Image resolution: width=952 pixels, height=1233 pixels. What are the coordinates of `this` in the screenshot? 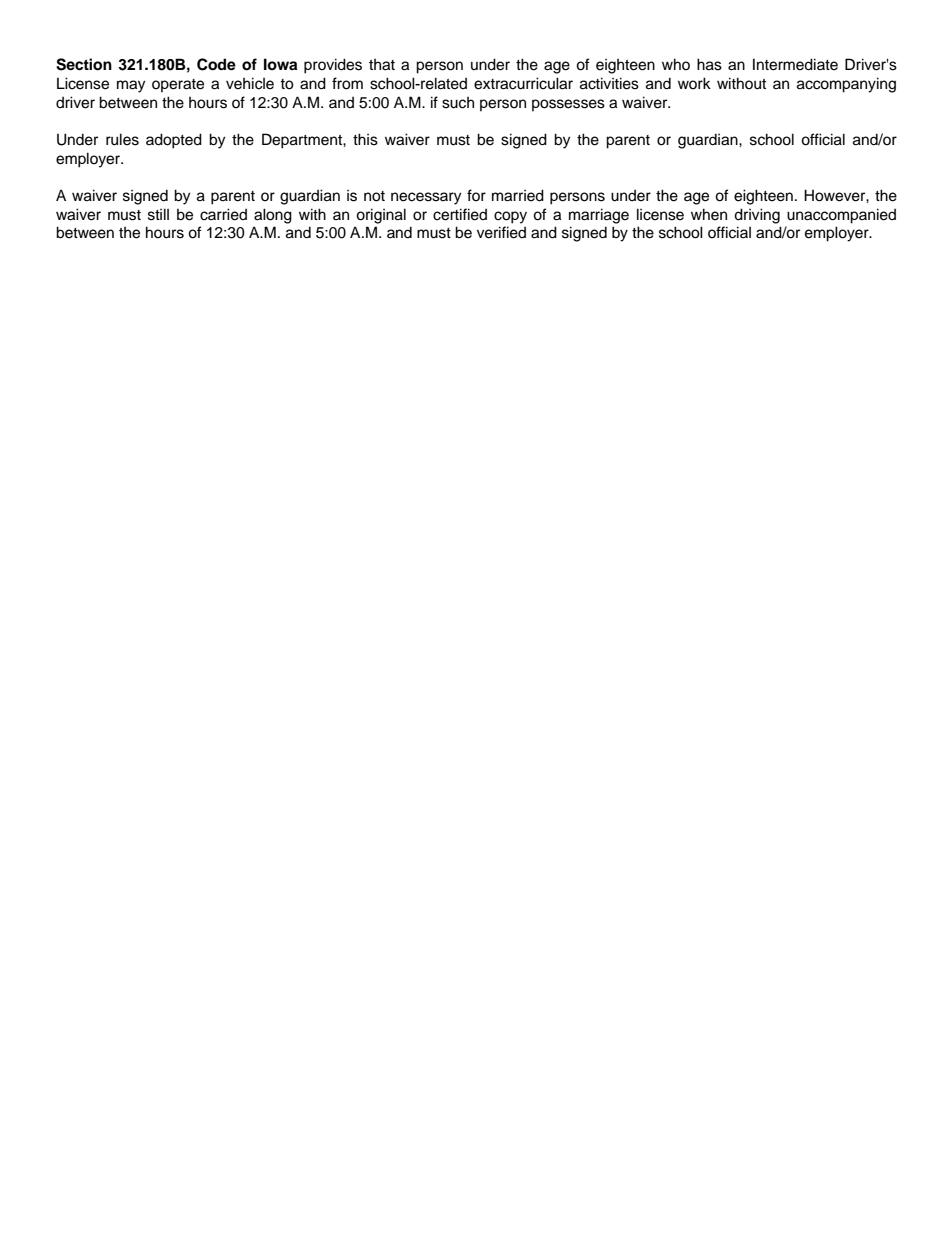 It's located at (365, 139).
